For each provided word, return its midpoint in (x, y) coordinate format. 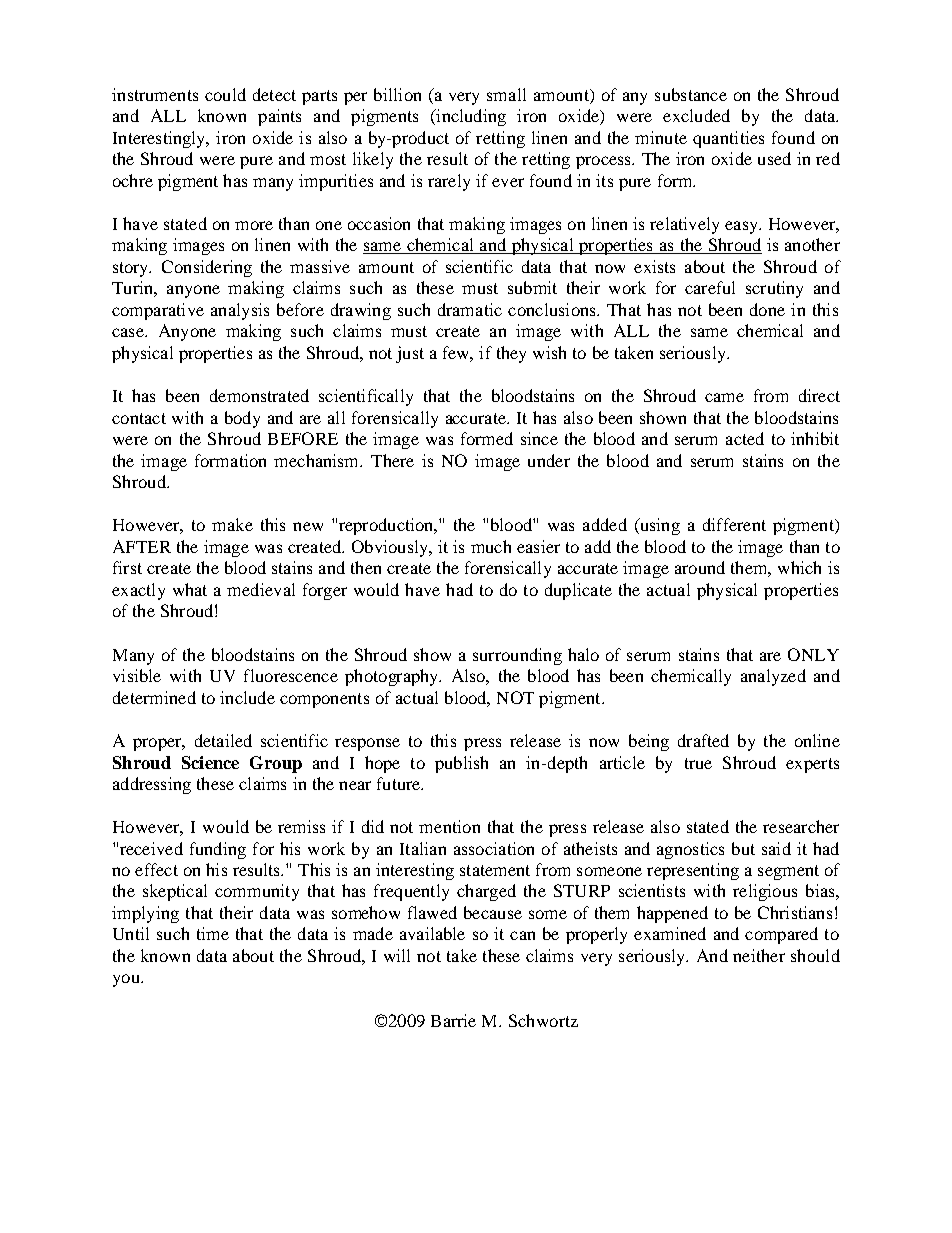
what (190, 589)
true (698, 763)
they (511, 354)
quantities (728, 139)
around (700, 567)
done (767, 309)
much (491, 546)
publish (461, 764)
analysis (240, 311)
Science (210, 762)
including (470, 117)
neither (759, 955)
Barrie (453, 1020)
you (127, 980)
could (225, 94)
